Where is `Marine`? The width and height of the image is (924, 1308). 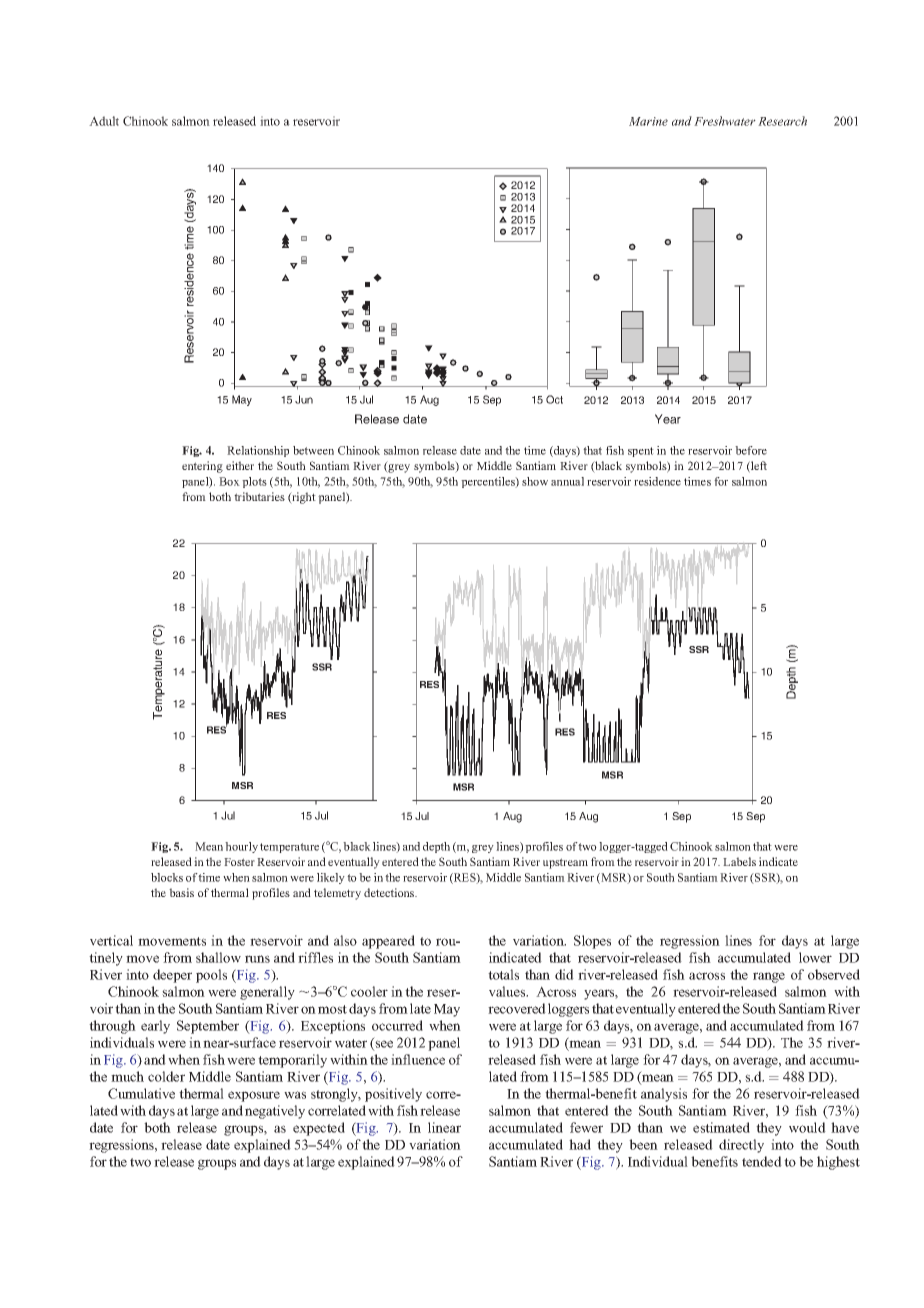 Marine is located at coordinates (648, 121).
